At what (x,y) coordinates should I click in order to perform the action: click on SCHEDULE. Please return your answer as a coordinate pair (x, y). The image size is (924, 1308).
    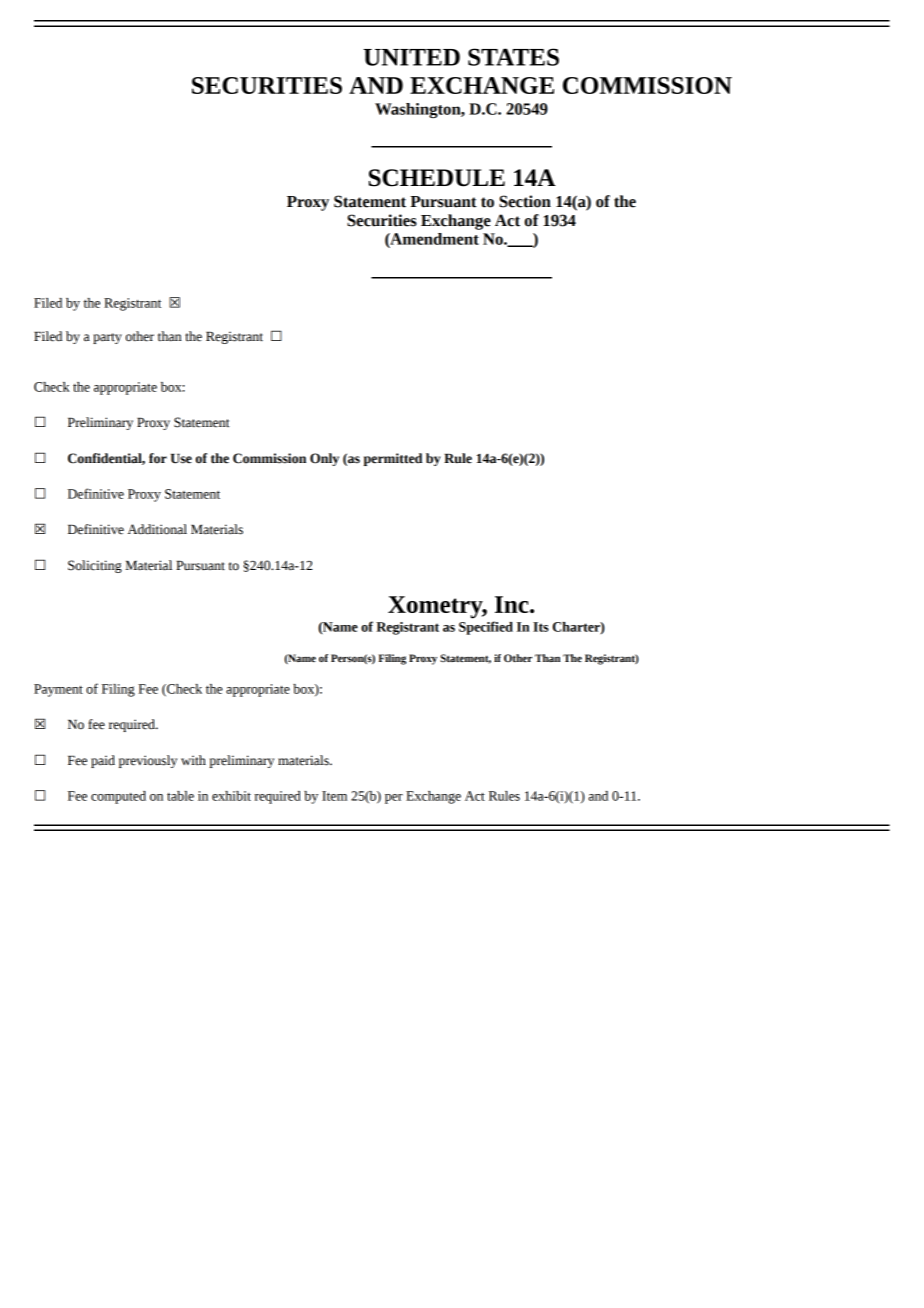
    Looking at the image, I should click on (437, 178).
